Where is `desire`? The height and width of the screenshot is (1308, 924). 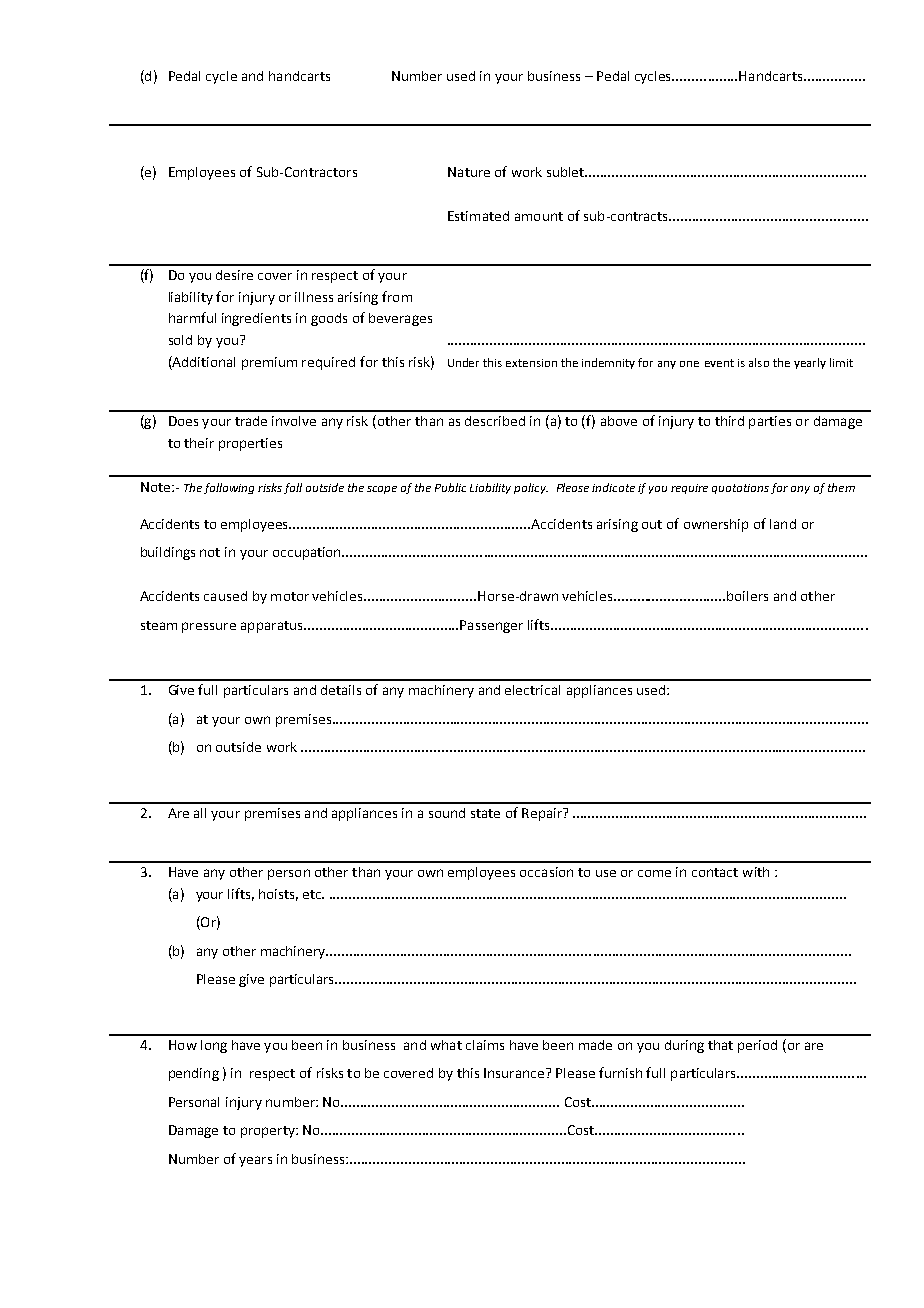
desire is located at coordinates (234, 275).
